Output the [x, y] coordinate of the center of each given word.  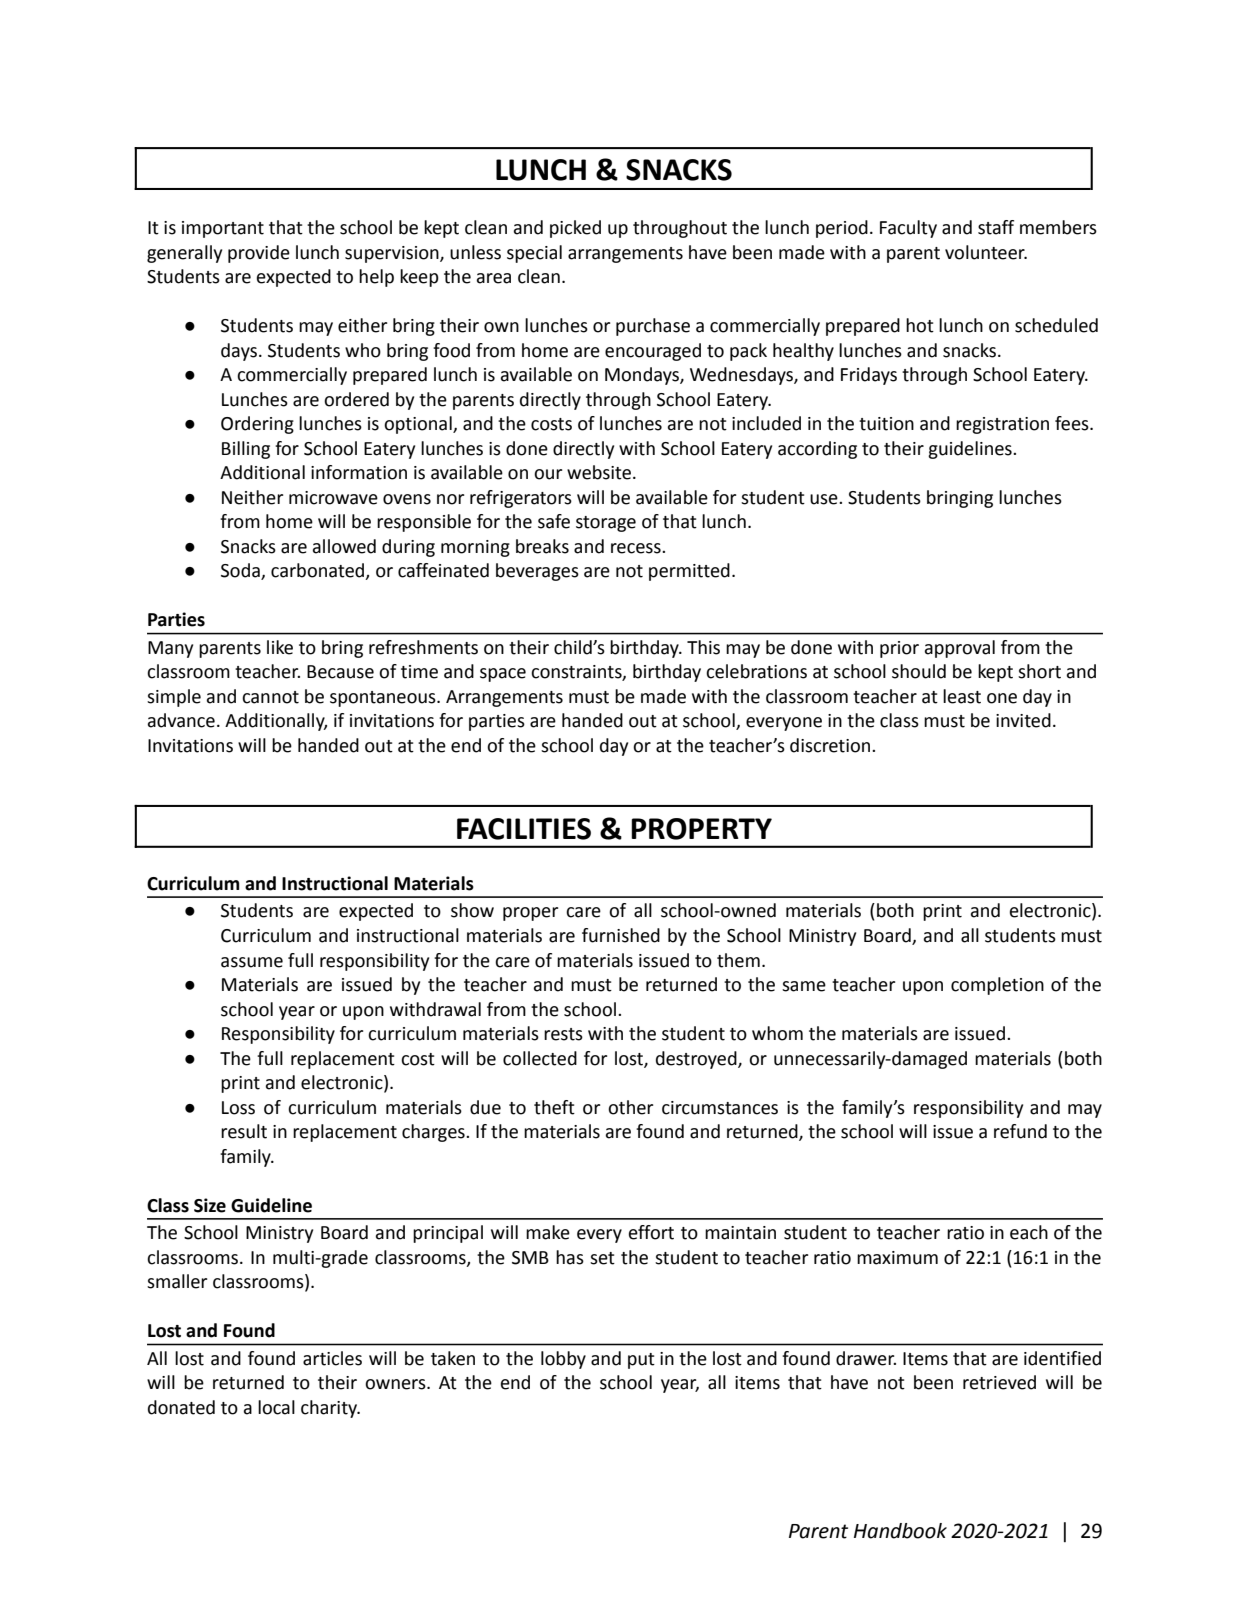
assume [252, 962]
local [276, 1407]
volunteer [986, 252]
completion [997, 986]
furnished [621, 935]
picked [575, 229]
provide [259, 254]
